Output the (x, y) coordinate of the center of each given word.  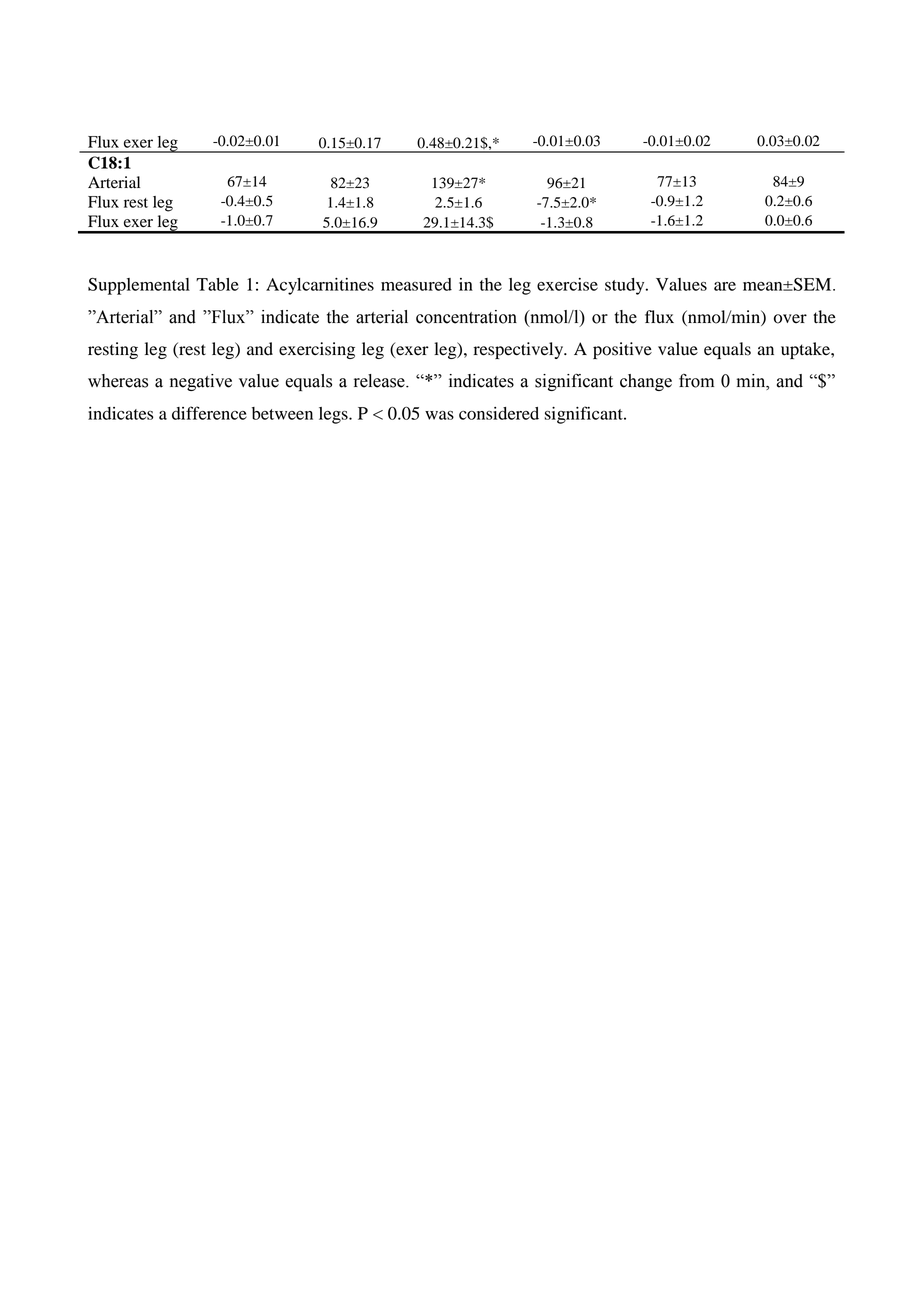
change (646, 382)
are (725, 286)
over (790, 319)
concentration (466, 317)
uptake (806, 350)
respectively (520, 350)
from (696, 381)
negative (201, 382)
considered (499, 413)
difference (209, 413)
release (380, 381)
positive (622, 350)
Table (217, 284)
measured (416, 284)
